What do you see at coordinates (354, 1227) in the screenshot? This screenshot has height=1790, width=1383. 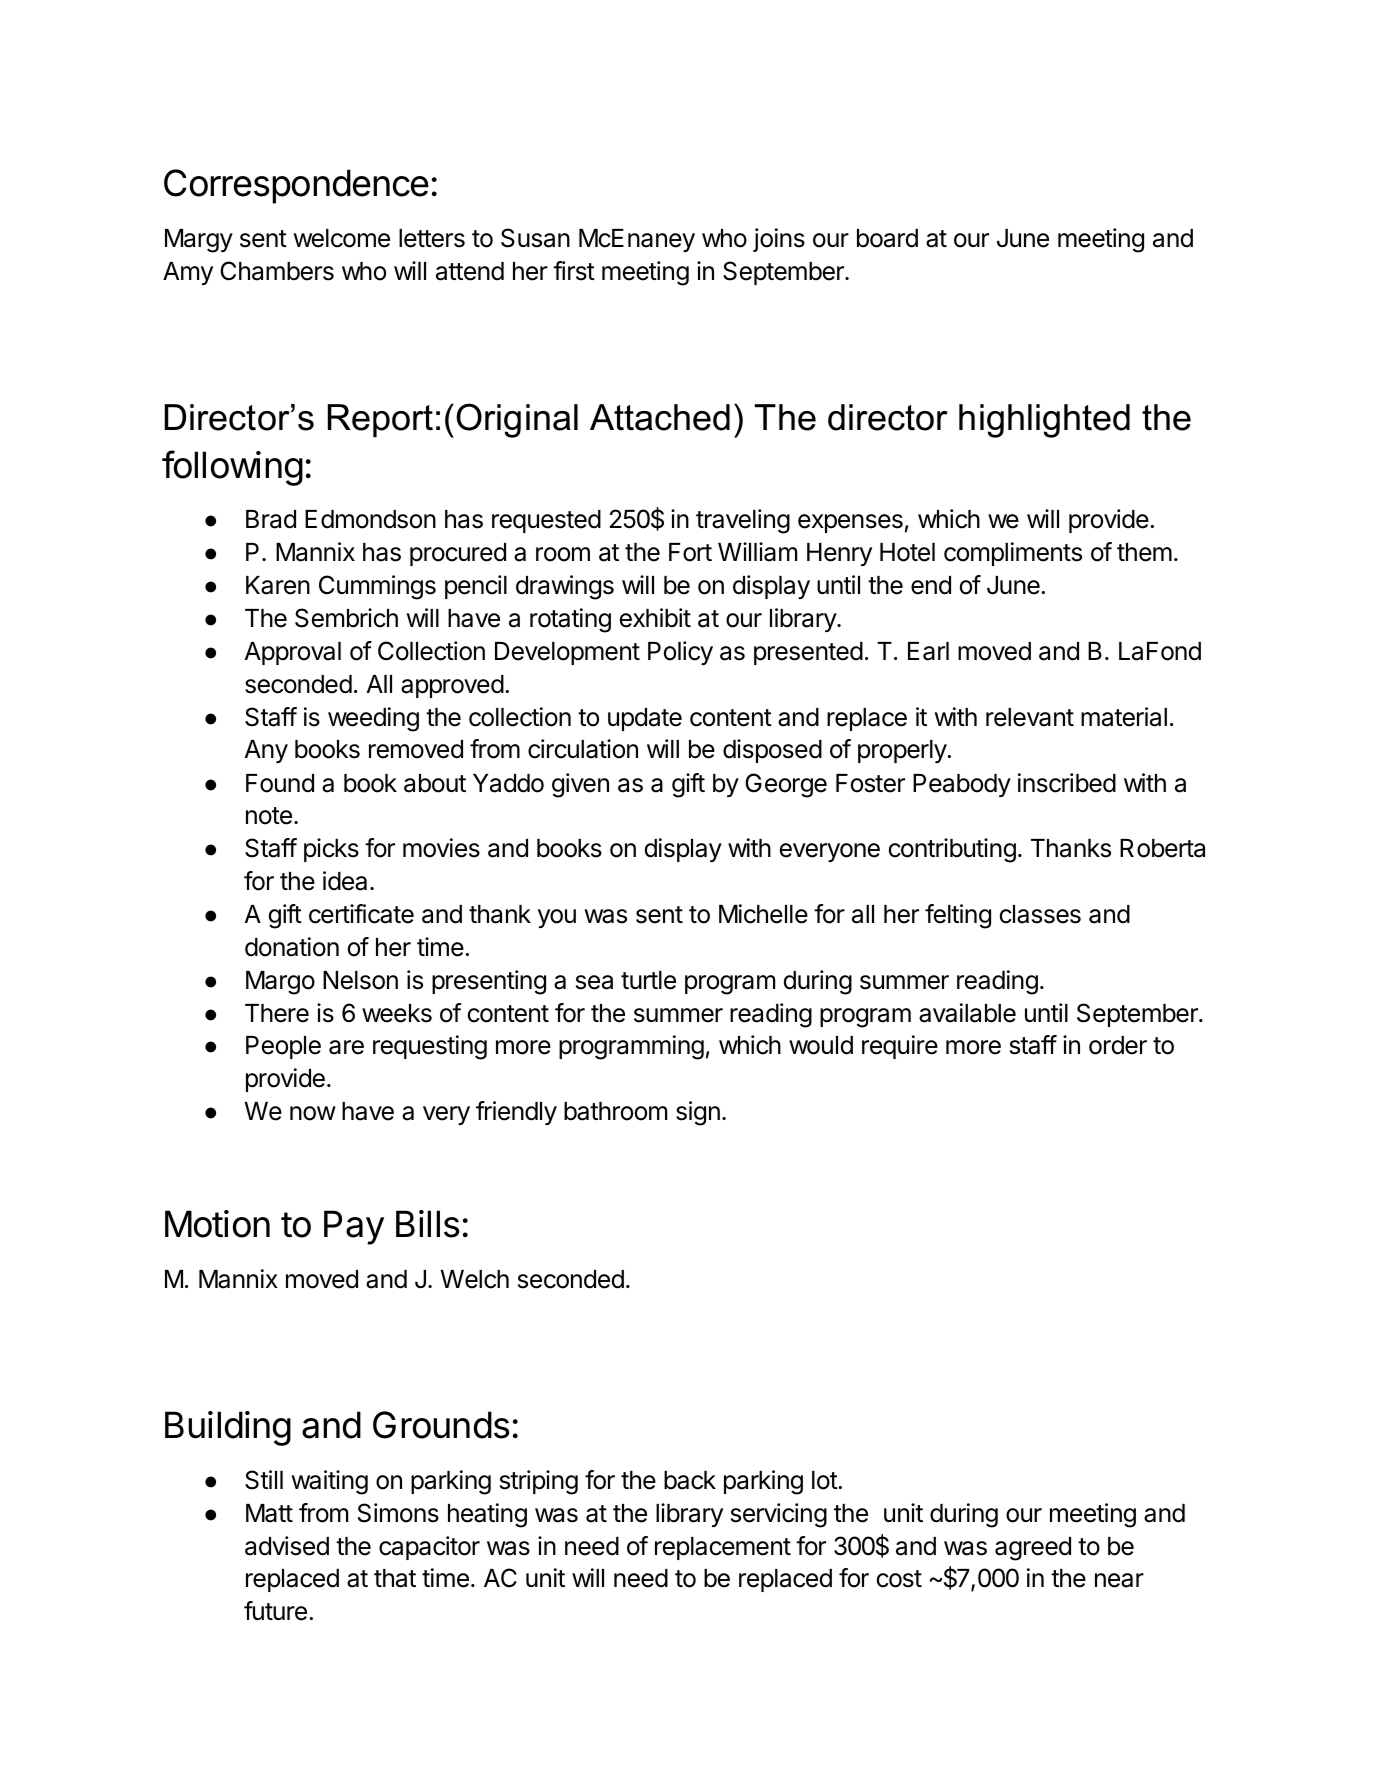 I see `Pay` at bounding box center [354, 1227].
